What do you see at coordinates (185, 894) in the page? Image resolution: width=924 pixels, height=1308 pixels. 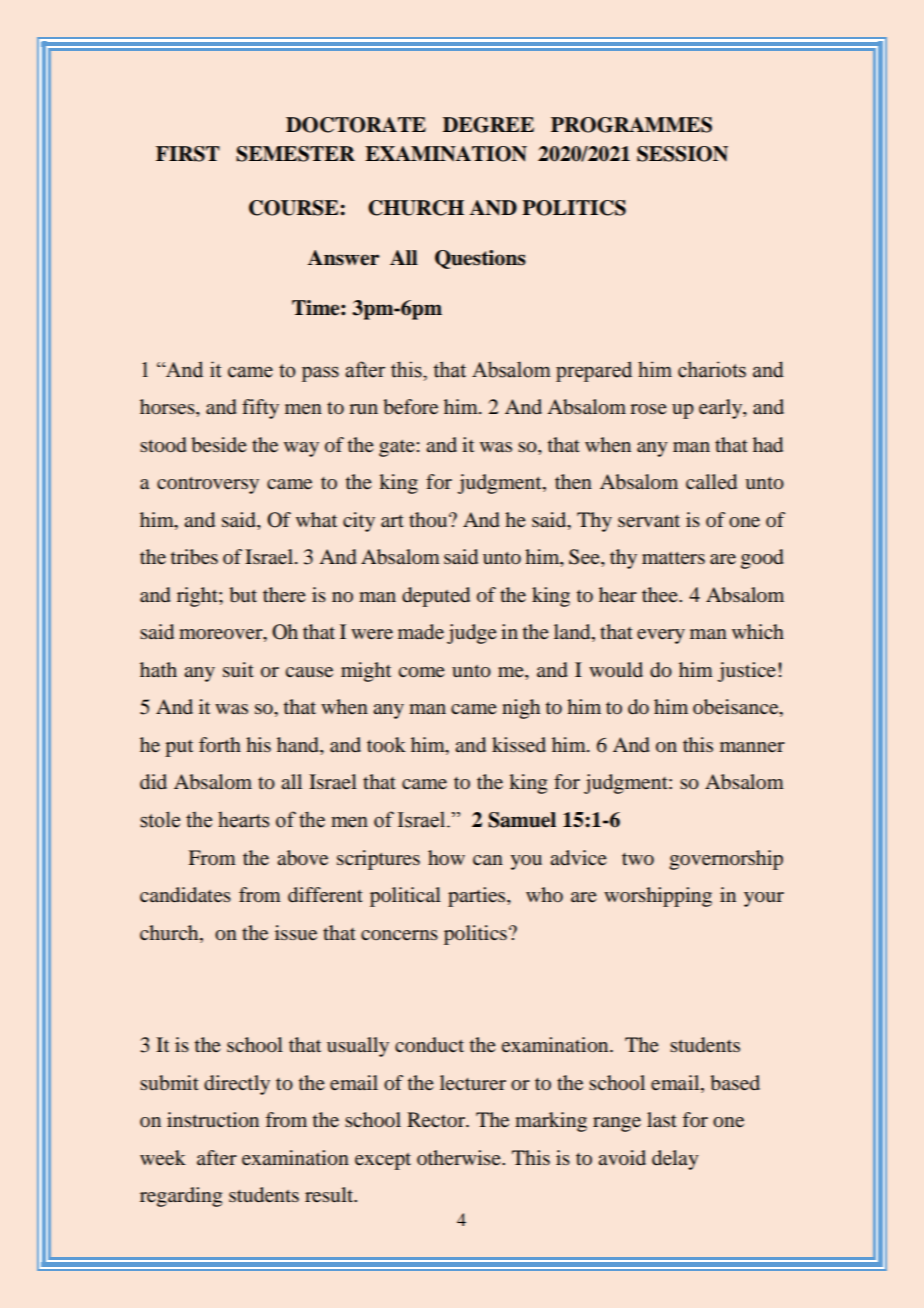 I see `candidates` at bounding box center [185, 894].
